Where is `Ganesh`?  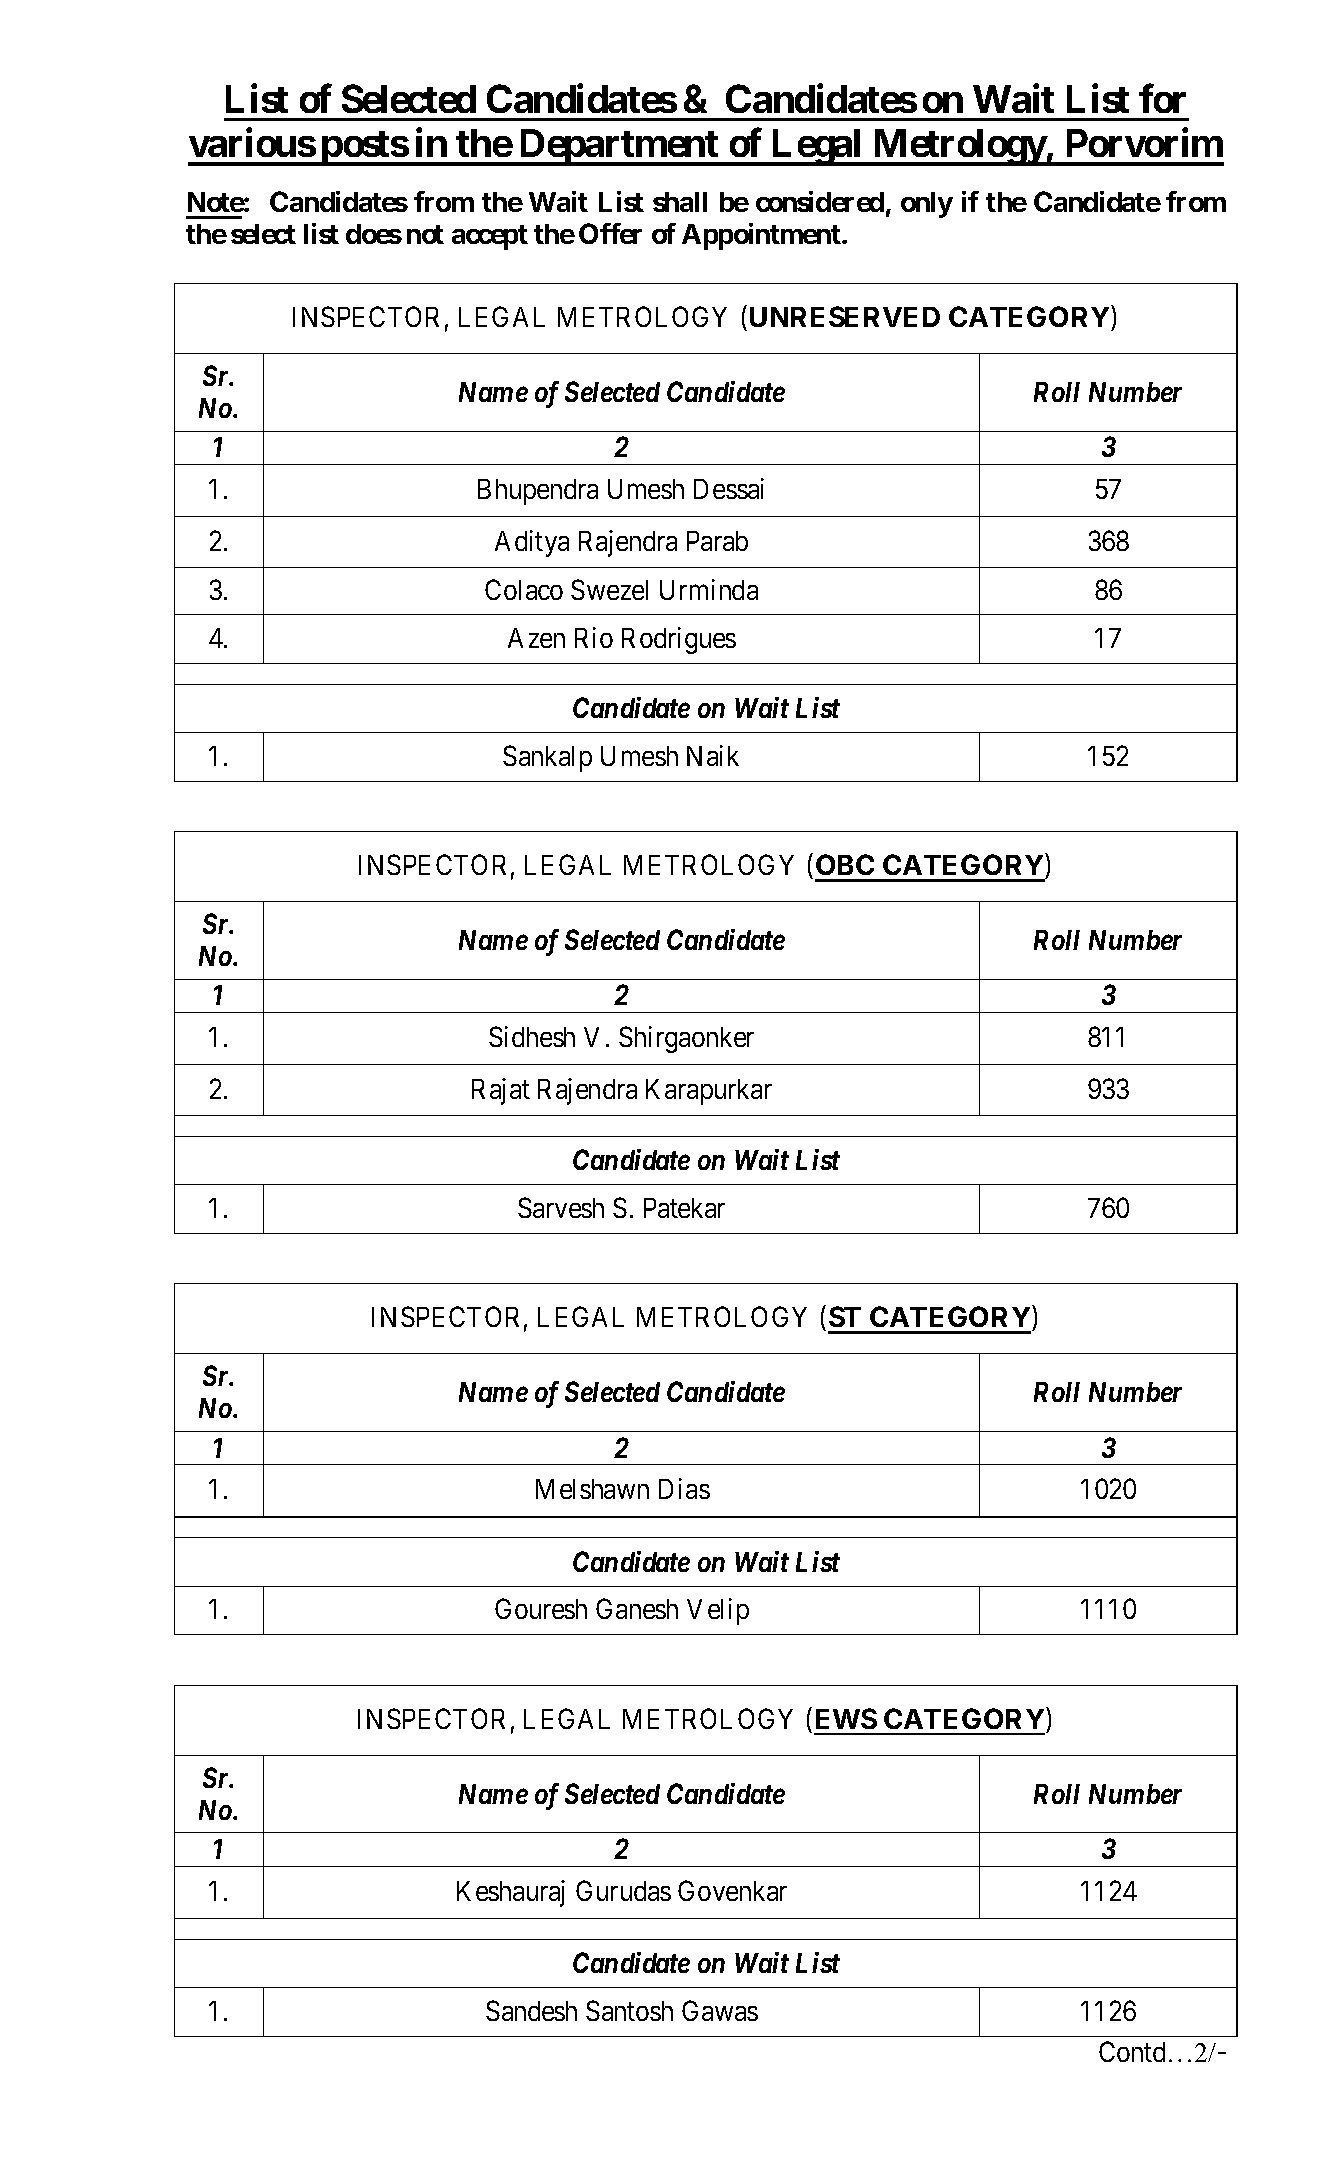 Ganesh is located at coordinates (637, 1608).
